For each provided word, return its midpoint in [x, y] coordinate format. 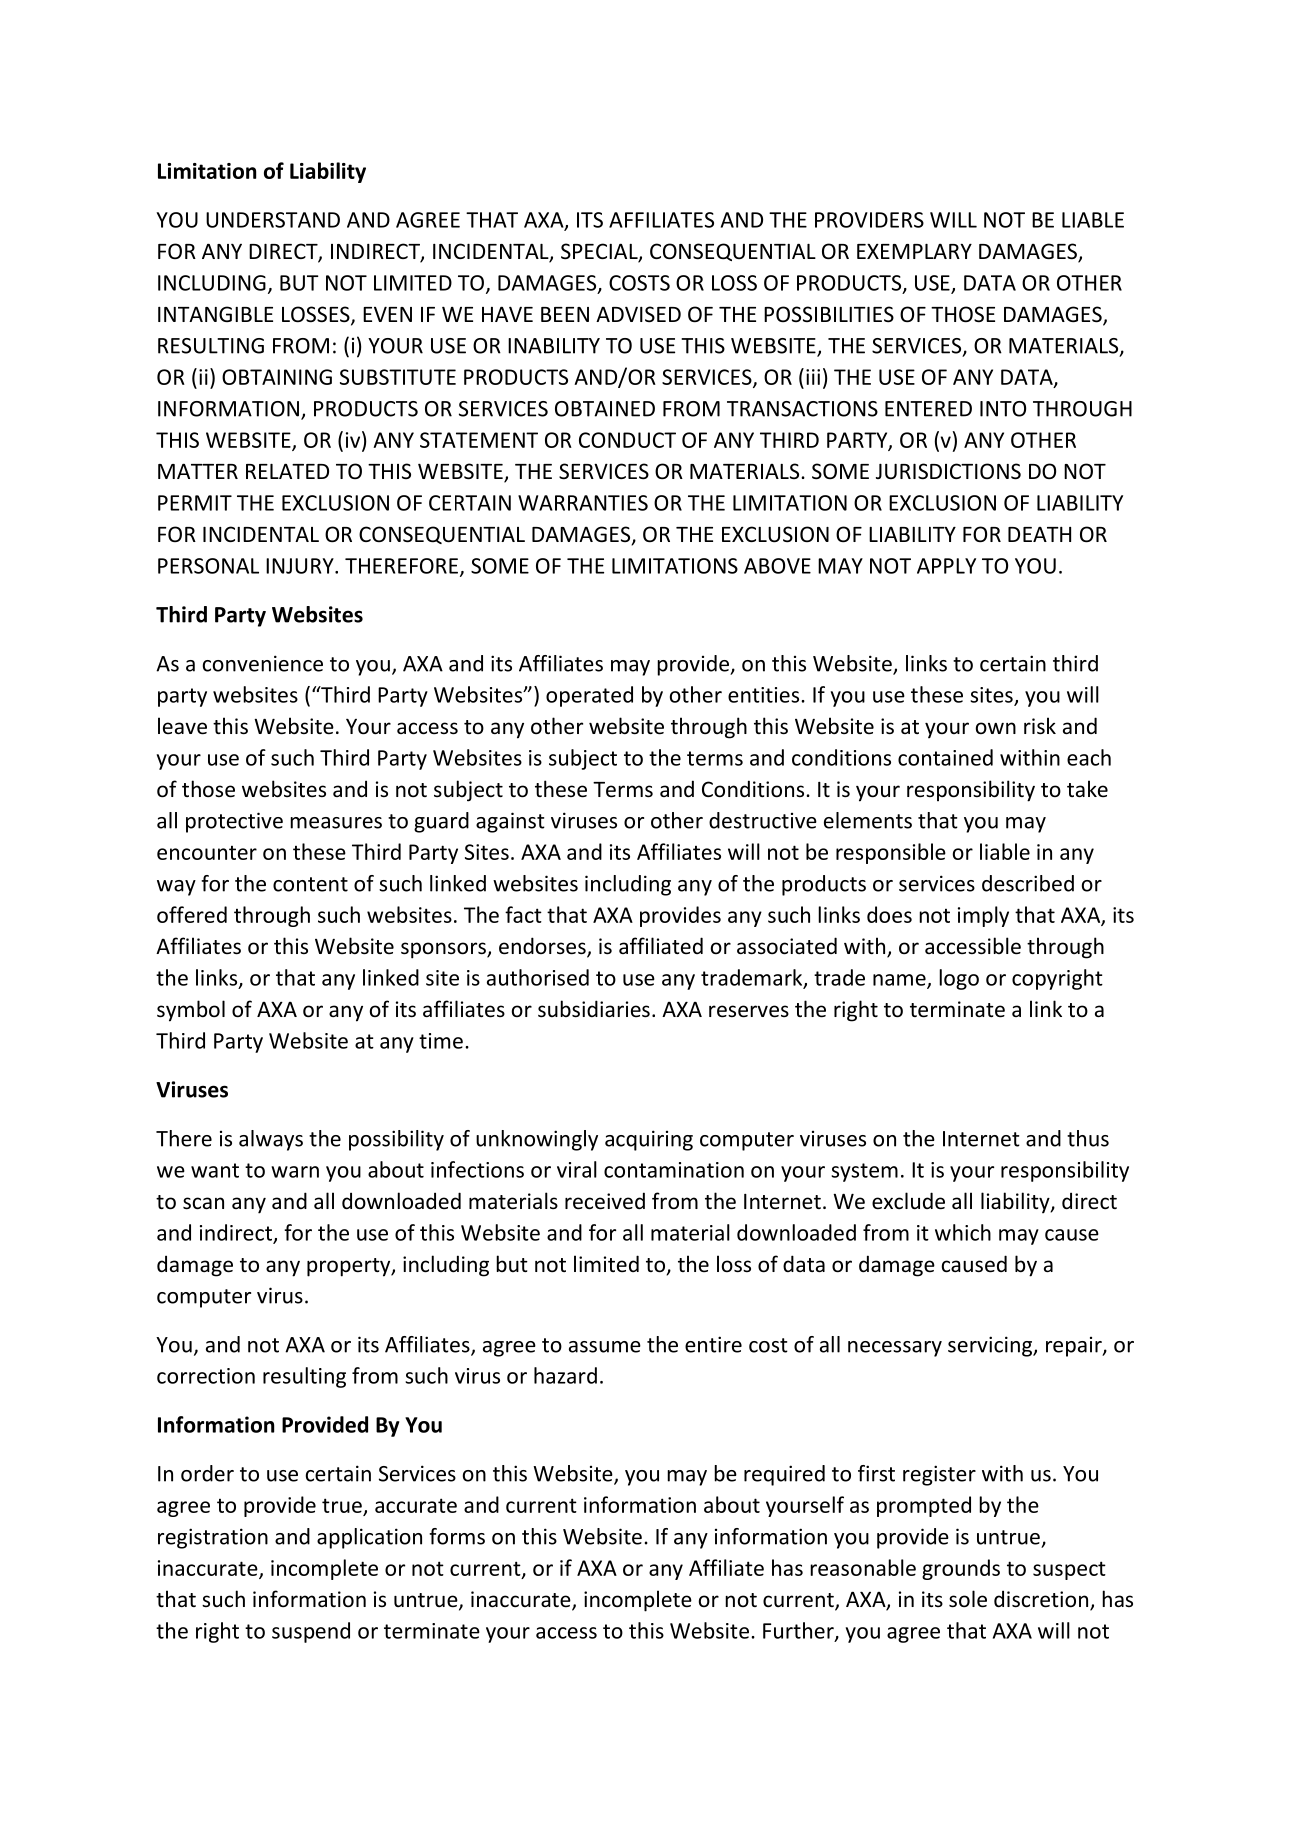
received [605, 1201]
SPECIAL [600, 252]
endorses [543, 947]
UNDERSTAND [273, 220]
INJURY [301, 566]
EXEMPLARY [914, 251]
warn [295, 1172]
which [963, 1232]
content [310, 884]
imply [983, 916]
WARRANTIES [583, 503]
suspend [311, 1632]
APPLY [946, 566]
